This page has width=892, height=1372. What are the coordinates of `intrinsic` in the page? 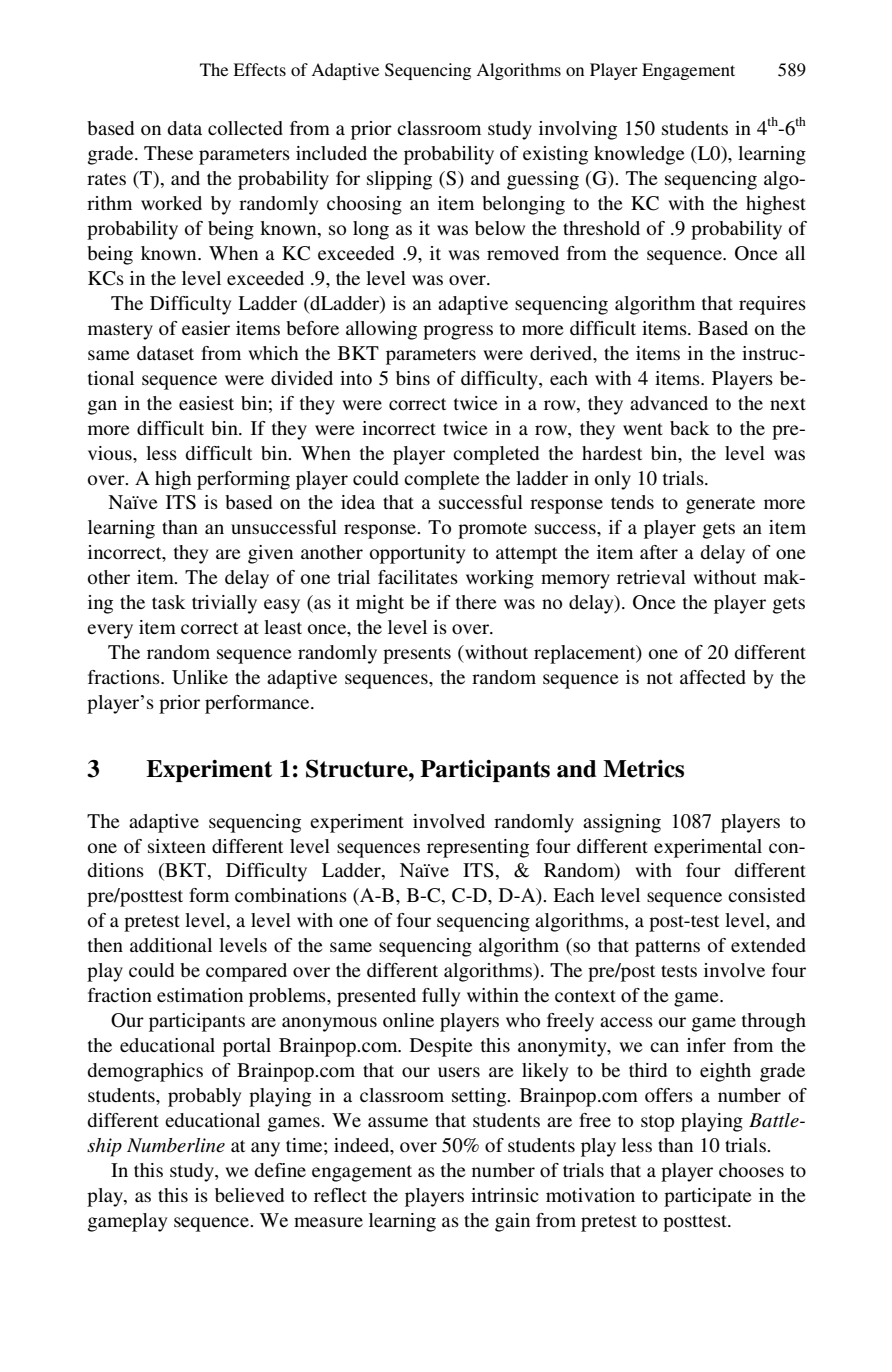 It's located at (505, 1195).
